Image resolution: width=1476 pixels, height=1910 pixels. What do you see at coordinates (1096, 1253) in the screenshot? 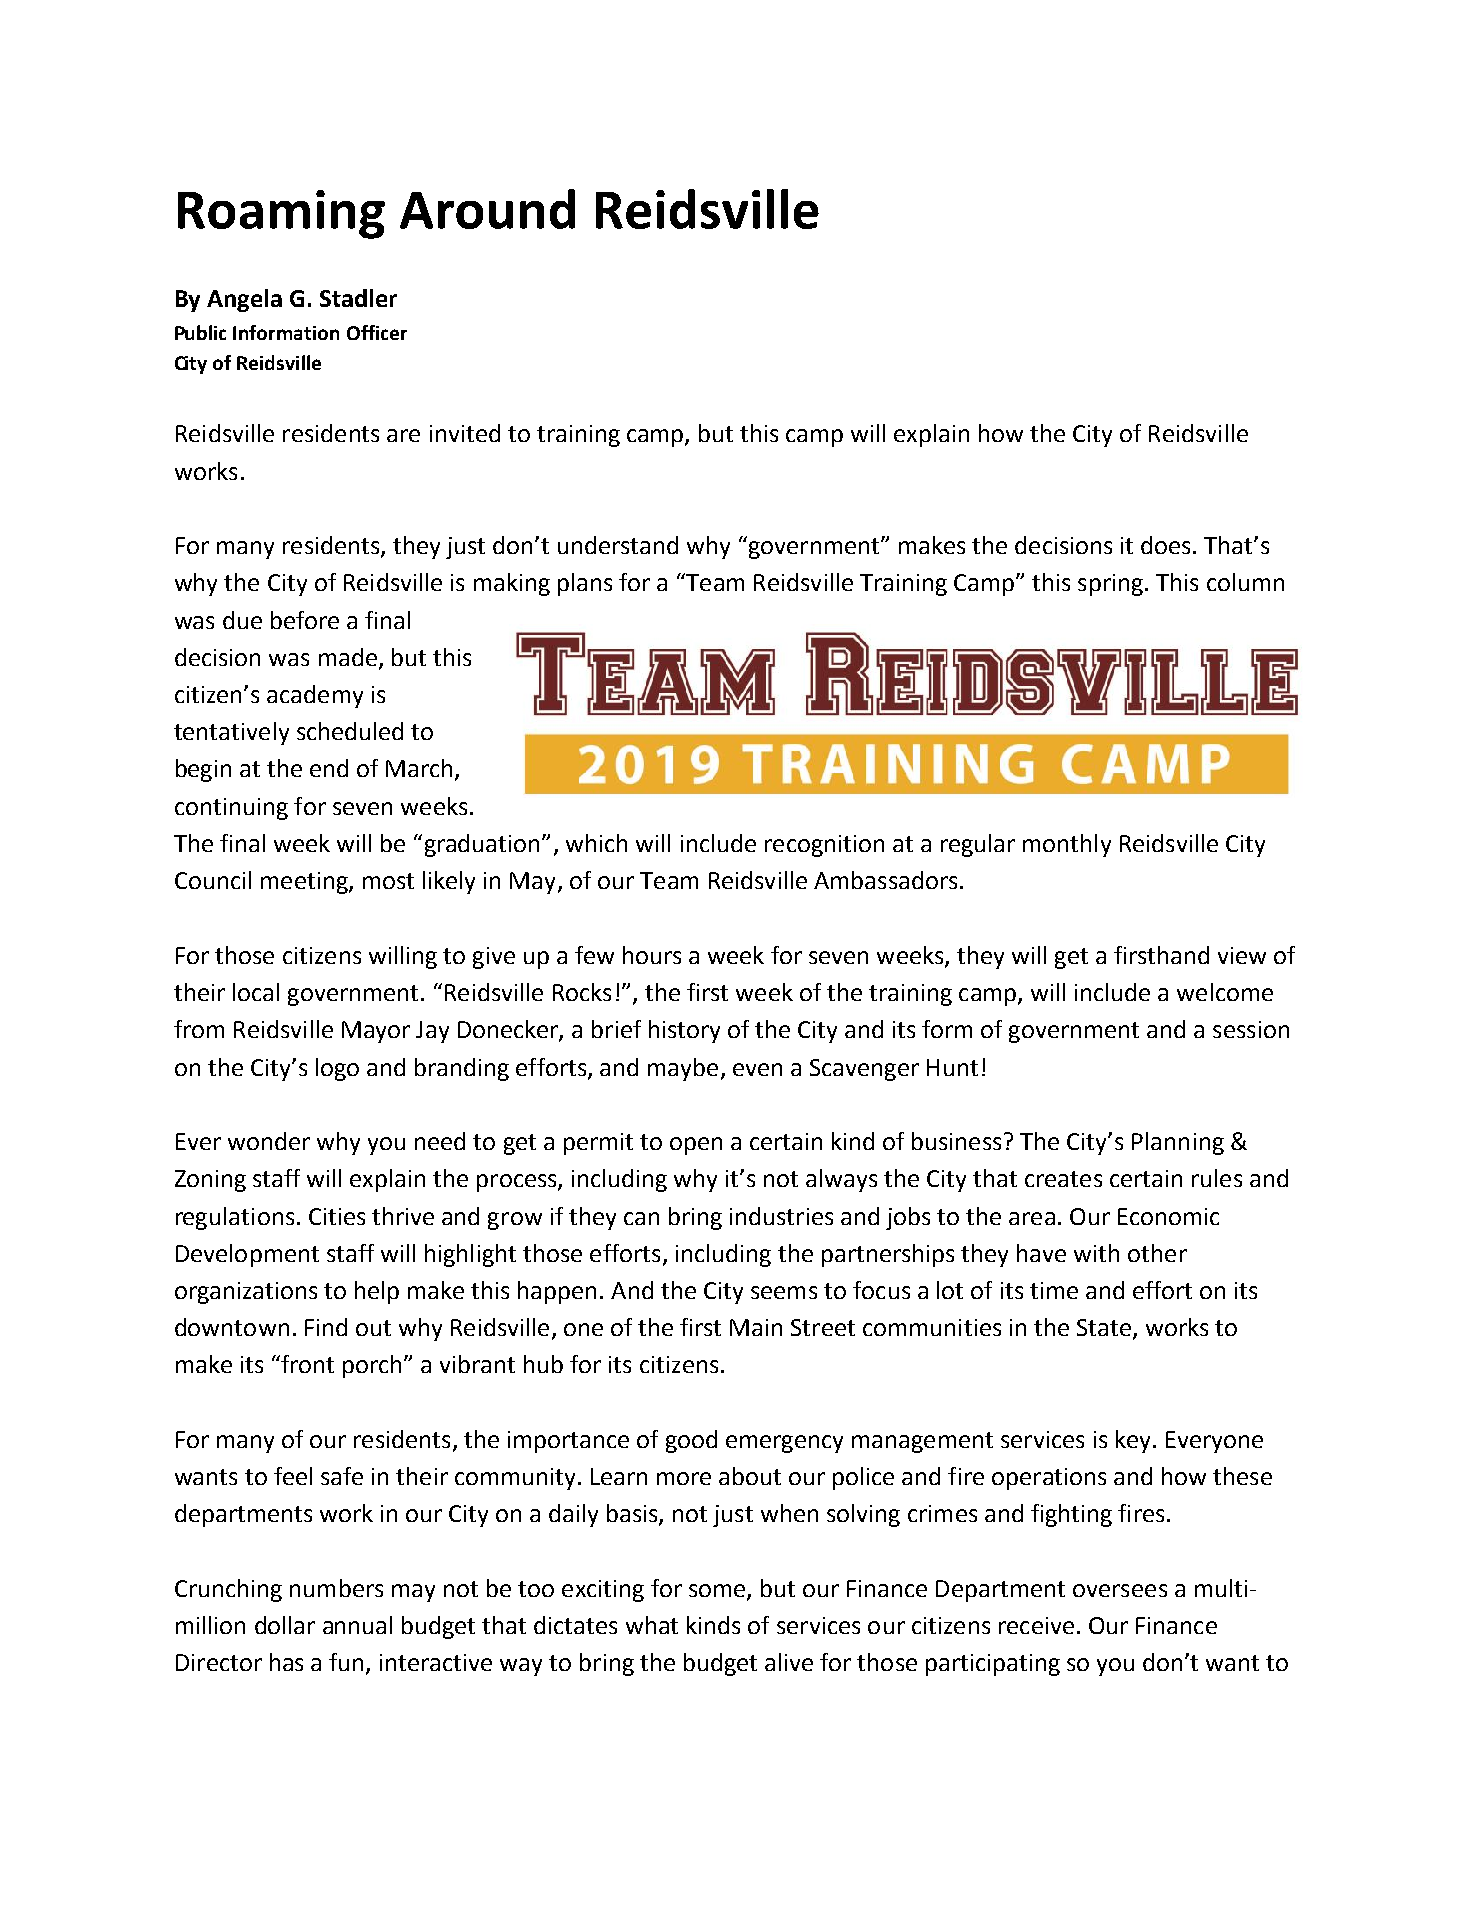
I see `with` at bounding box center [1096, 1253].
